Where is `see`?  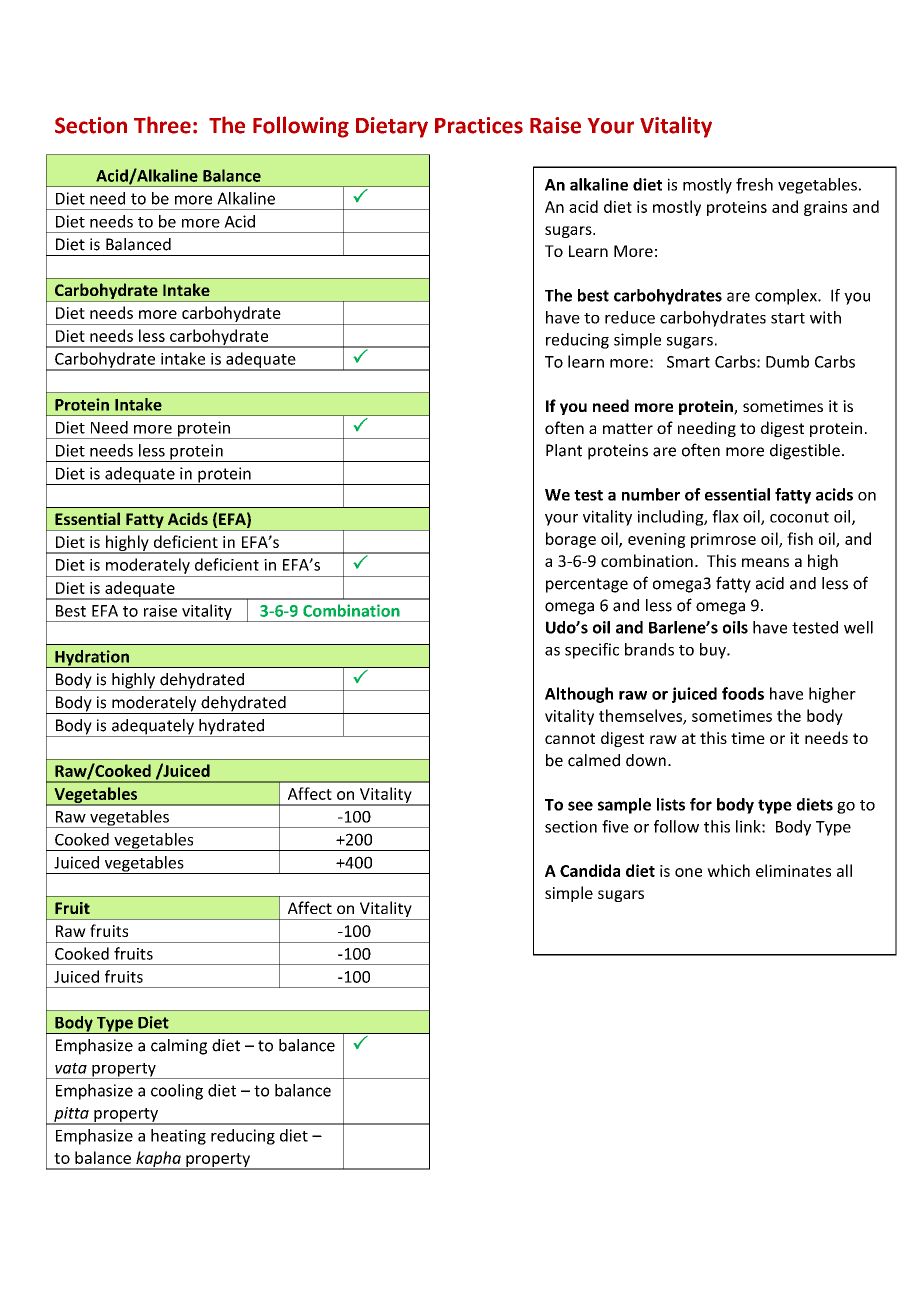
see is located at coordinates (580, 806).
